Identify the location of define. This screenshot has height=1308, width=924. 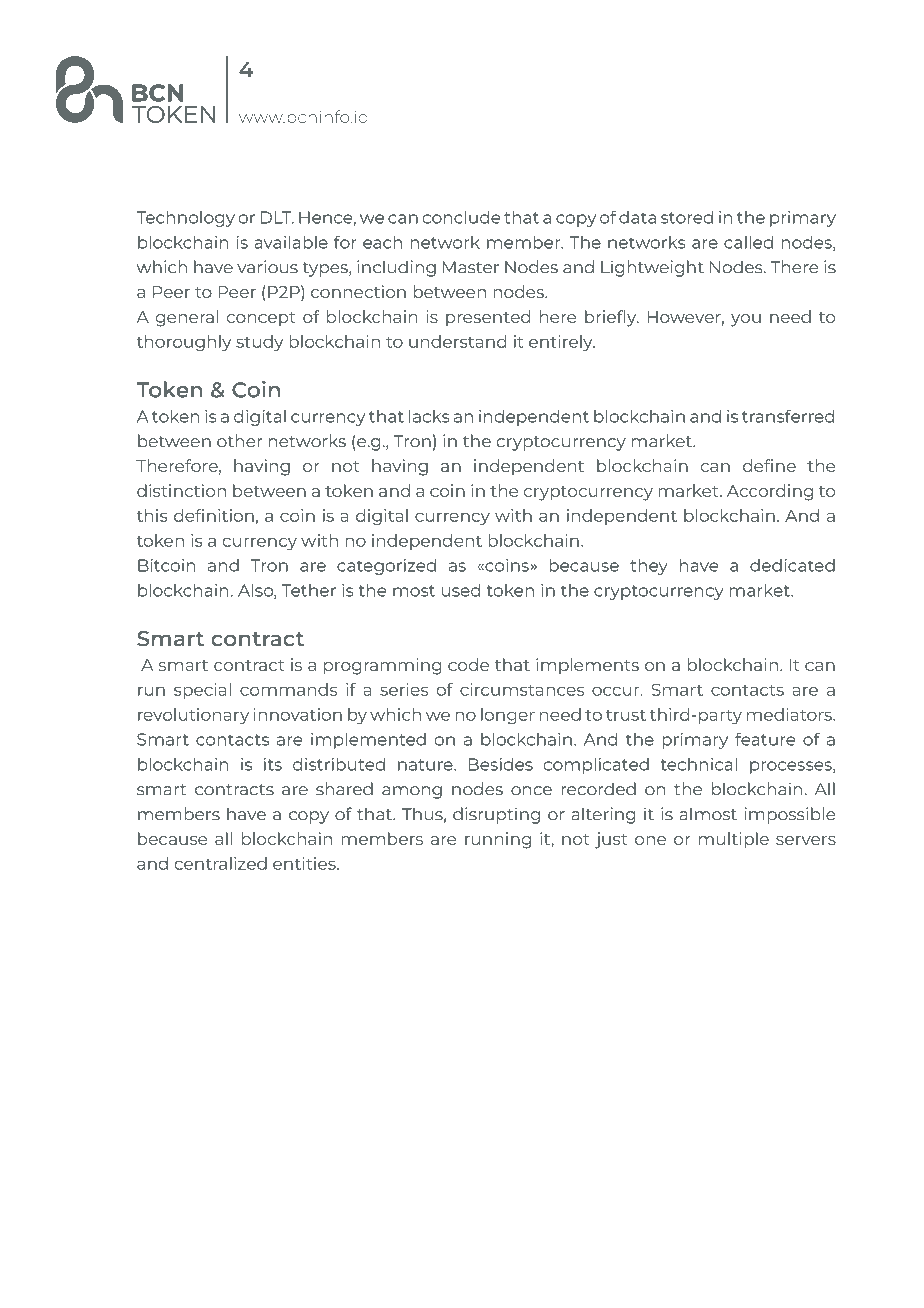
(769, 465).
